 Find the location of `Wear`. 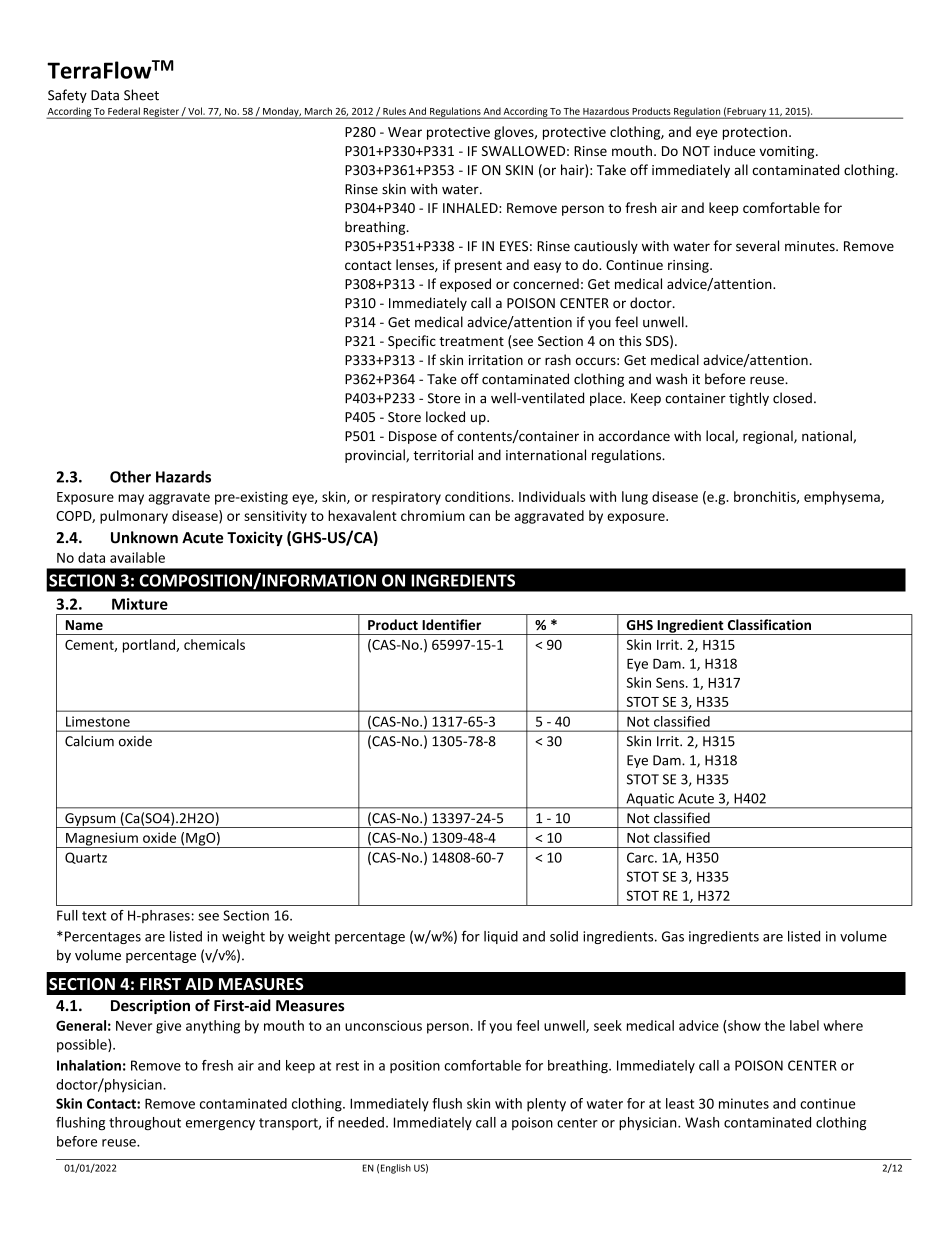

Wear is located at coordinates (405, 132).
